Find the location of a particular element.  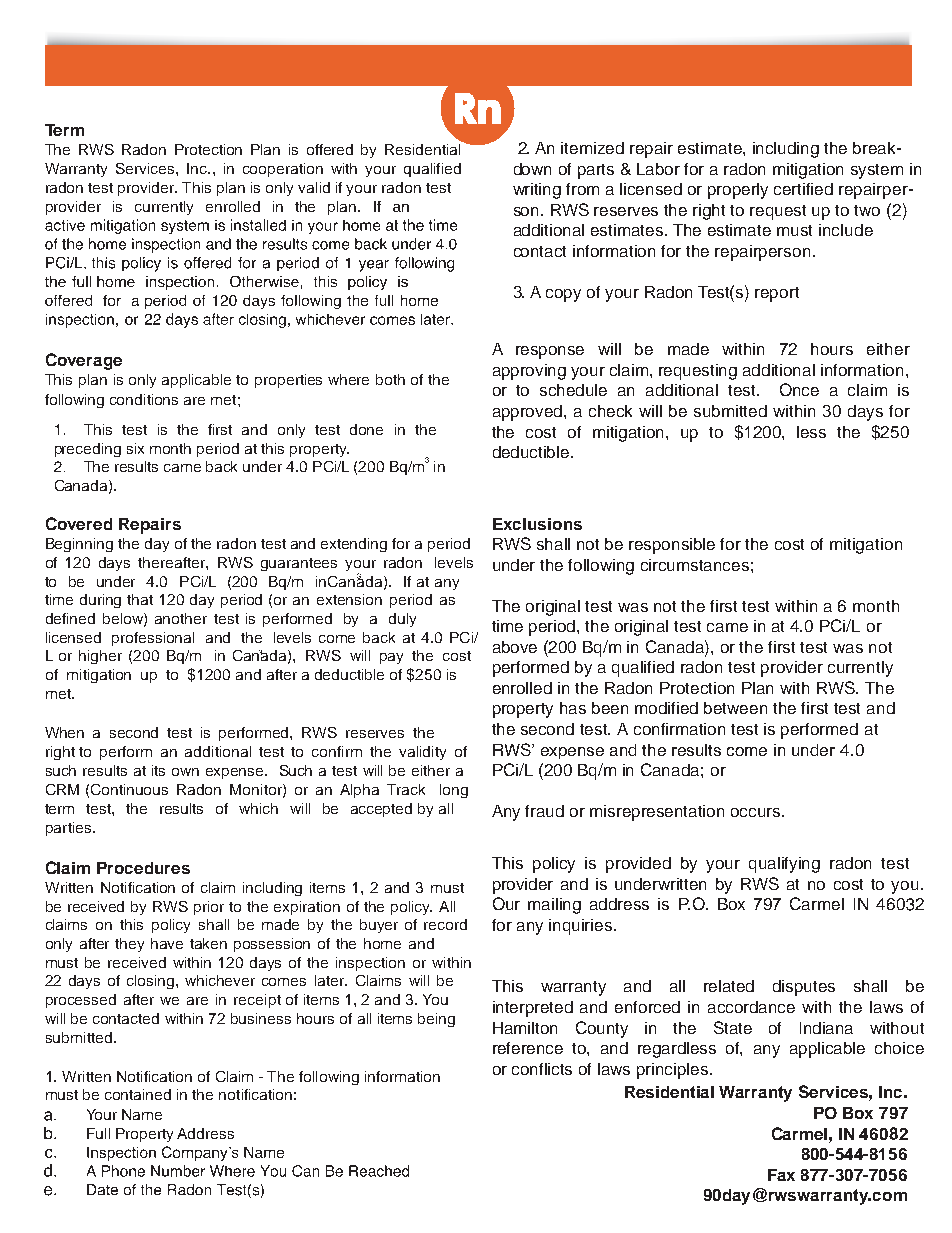

certified is located at coordinates (803, 189).
